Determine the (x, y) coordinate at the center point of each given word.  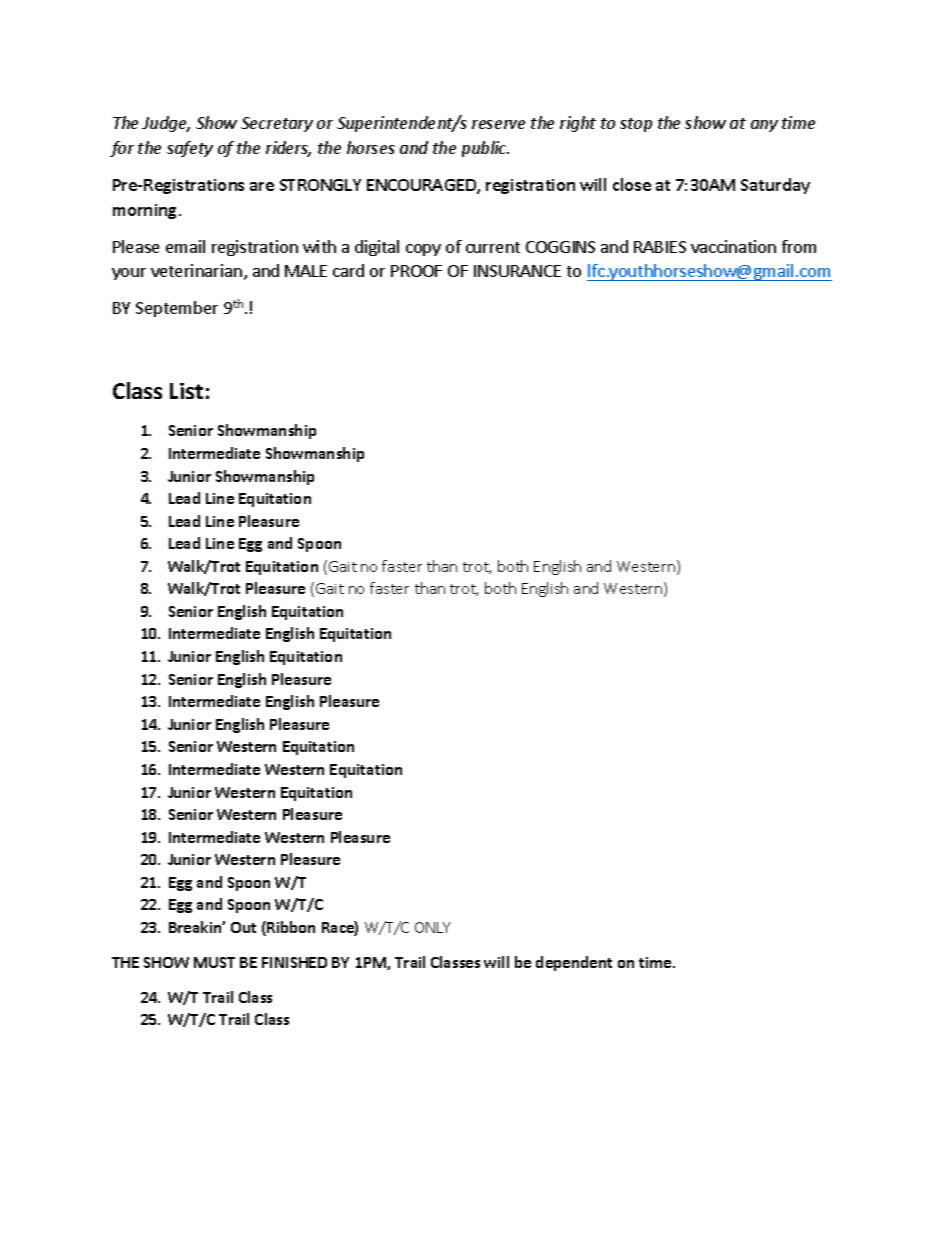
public (485, 149)
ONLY (432, 927)
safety (190, 149)
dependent (574, 963)
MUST (214, 962)
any (764, 126)
